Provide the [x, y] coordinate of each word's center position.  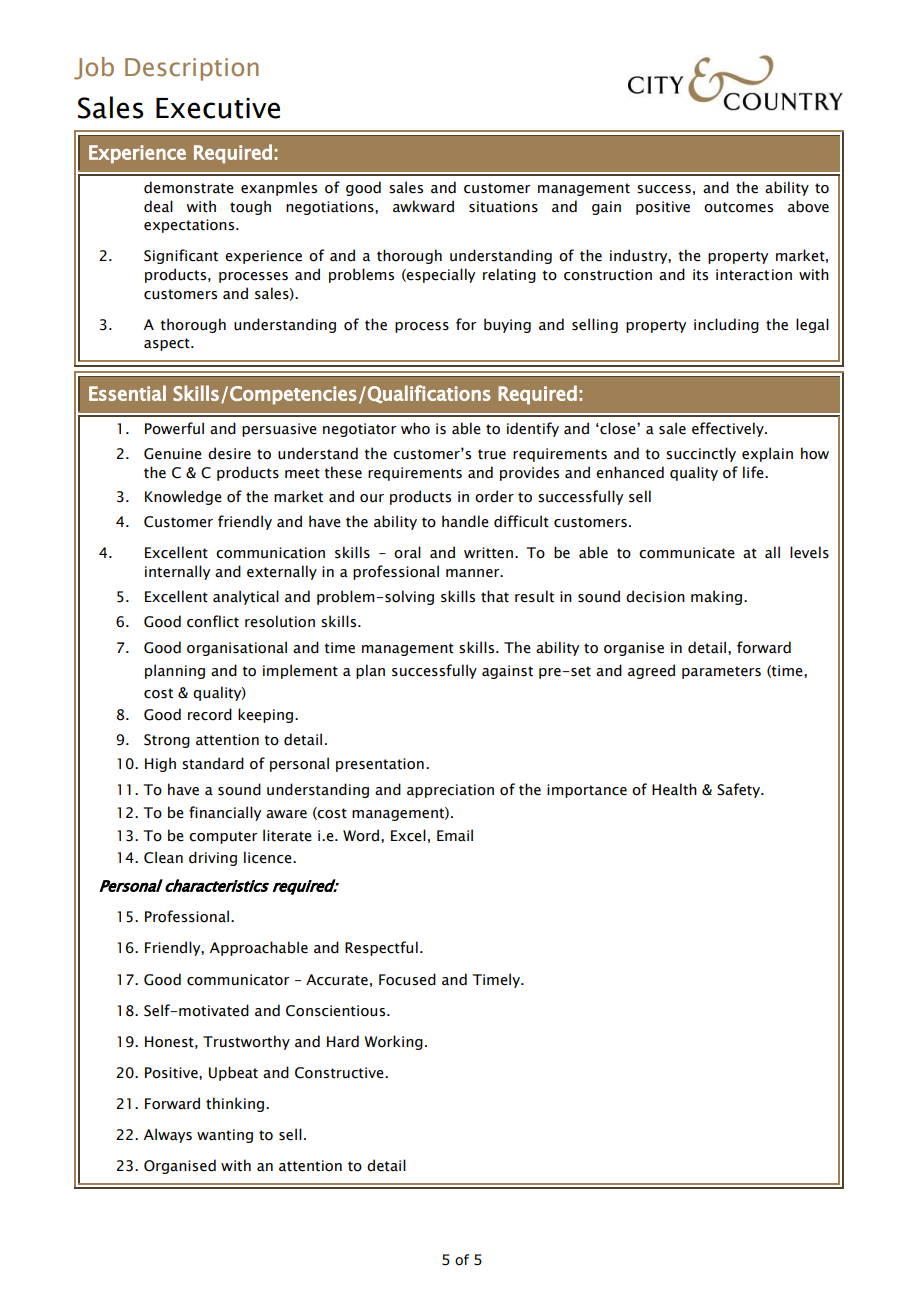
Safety [740, 790]
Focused [407, 979]
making [718, 597]
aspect [168, 344]
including [726, 325]
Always [168, 1135]
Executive [218, 108]
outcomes [738, 207]
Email [455, 835]
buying [507, 325]
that [495, 596]
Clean [163, 857]
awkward [423, 206]
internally [177, 572]
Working [394, 1042]
